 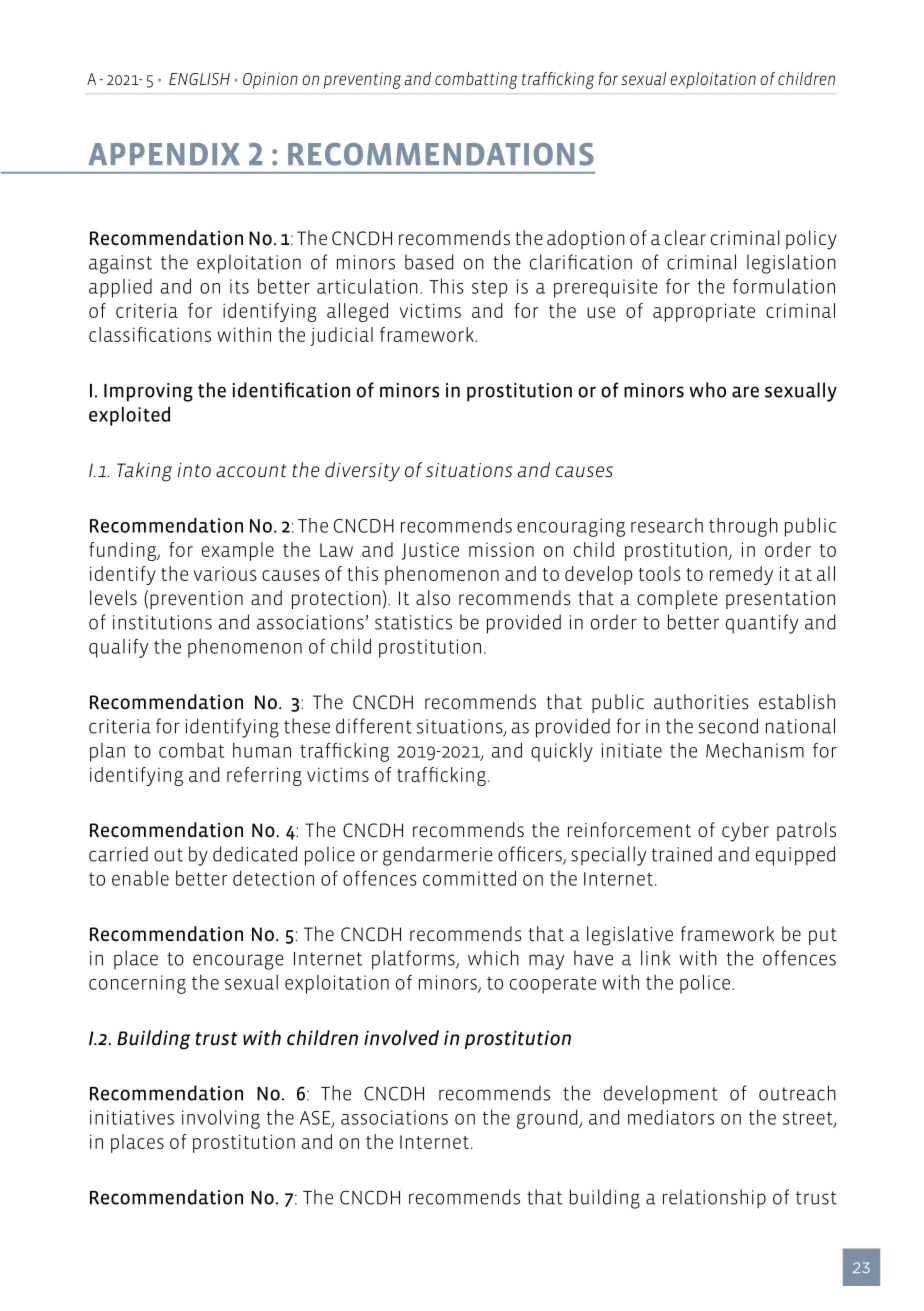 I want to click on institutions, so click(x=162, y=622).
